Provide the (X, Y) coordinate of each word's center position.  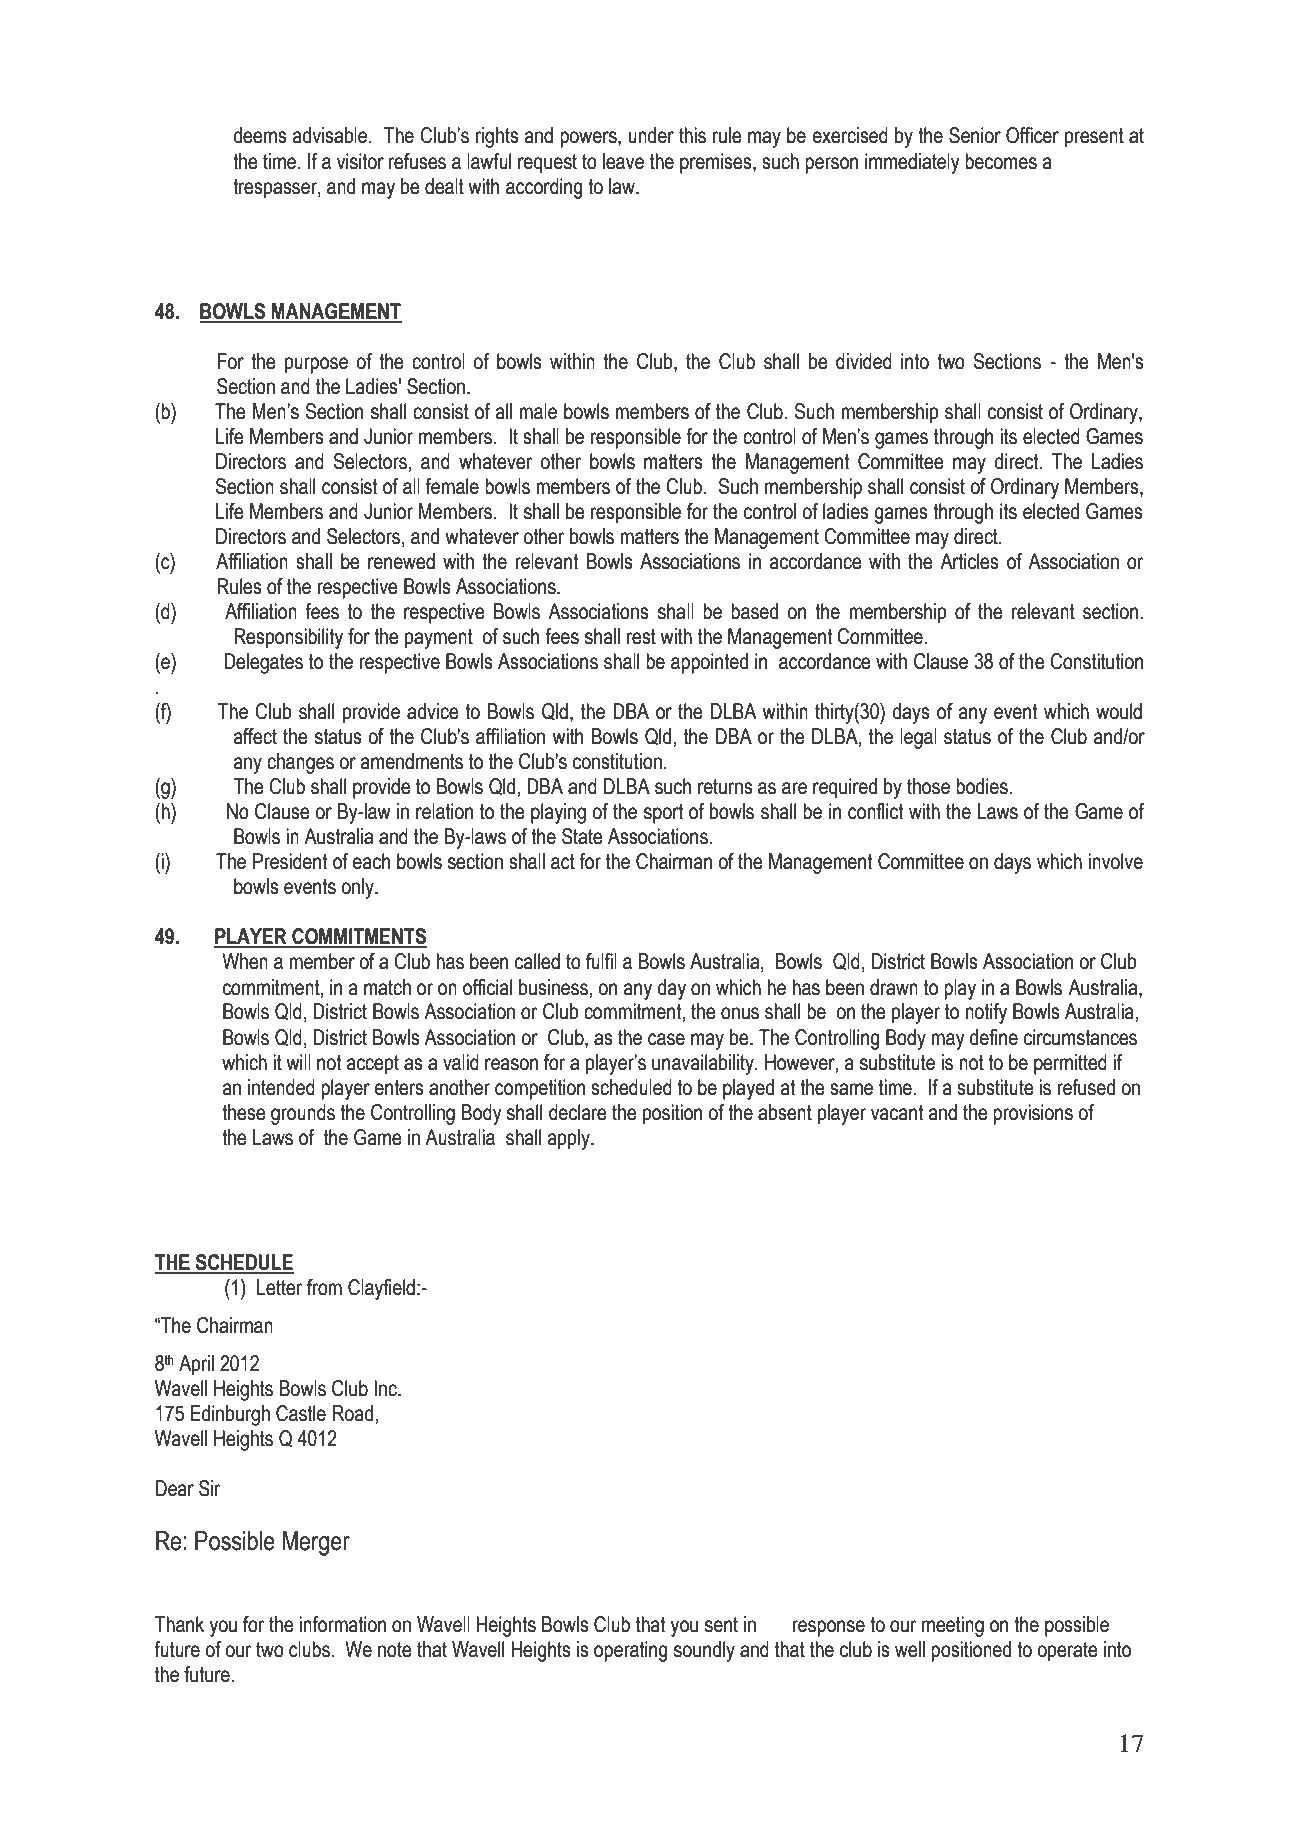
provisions (1033, 1114)
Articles (969, 561)
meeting (953, 1626)
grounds (303, 1114)
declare (578, 1112)
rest (641, 637)
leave (623, 161)
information (342, 1624)
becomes (1001, 161)
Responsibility (288, 638)
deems (260, 135)
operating (630, 1651)
